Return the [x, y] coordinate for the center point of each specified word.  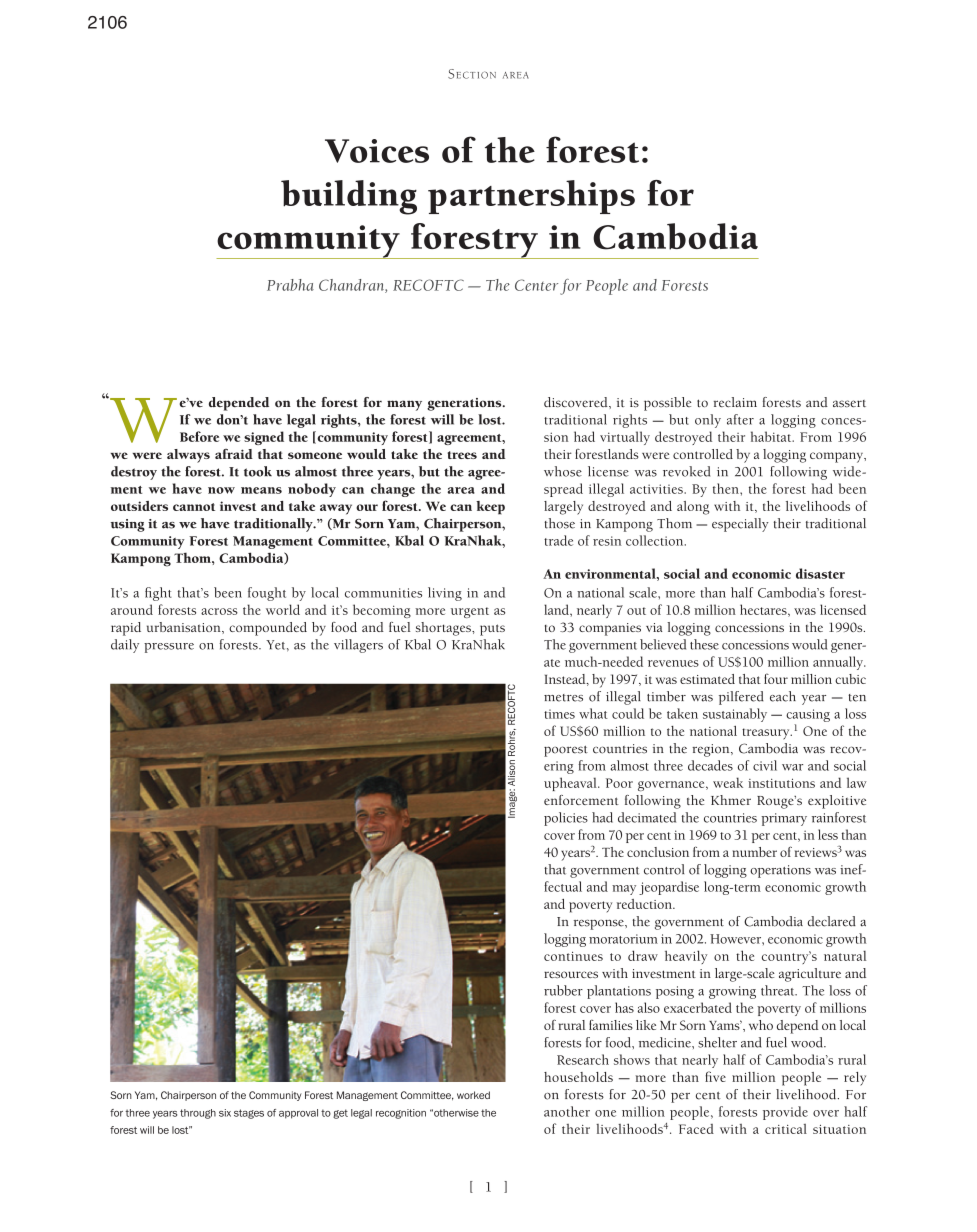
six [225, 1113]
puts [492, 630]
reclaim [735, 402]
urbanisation [185, 628]
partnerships [531, 197]
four [776, 678]
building [349, 197]
